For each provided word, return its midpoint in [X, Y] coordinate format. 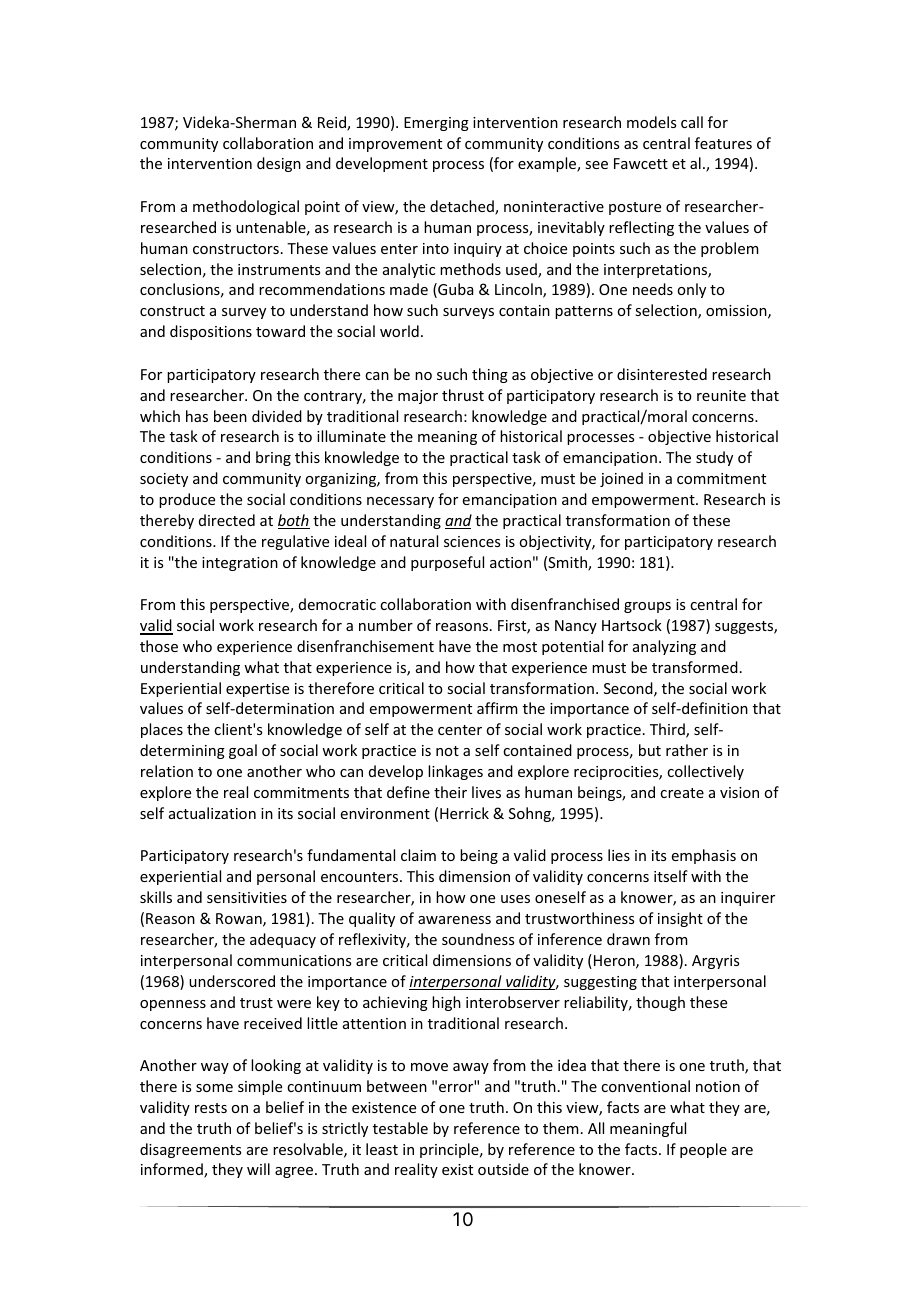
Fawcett [641, 163]
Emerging [436, 124]
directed [227, 520]
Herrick [464, 813]
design [279, 164]
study [714, 458]
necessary [400, 502]
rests [211, 1108]
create [682, 793]
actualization [212, 813]
